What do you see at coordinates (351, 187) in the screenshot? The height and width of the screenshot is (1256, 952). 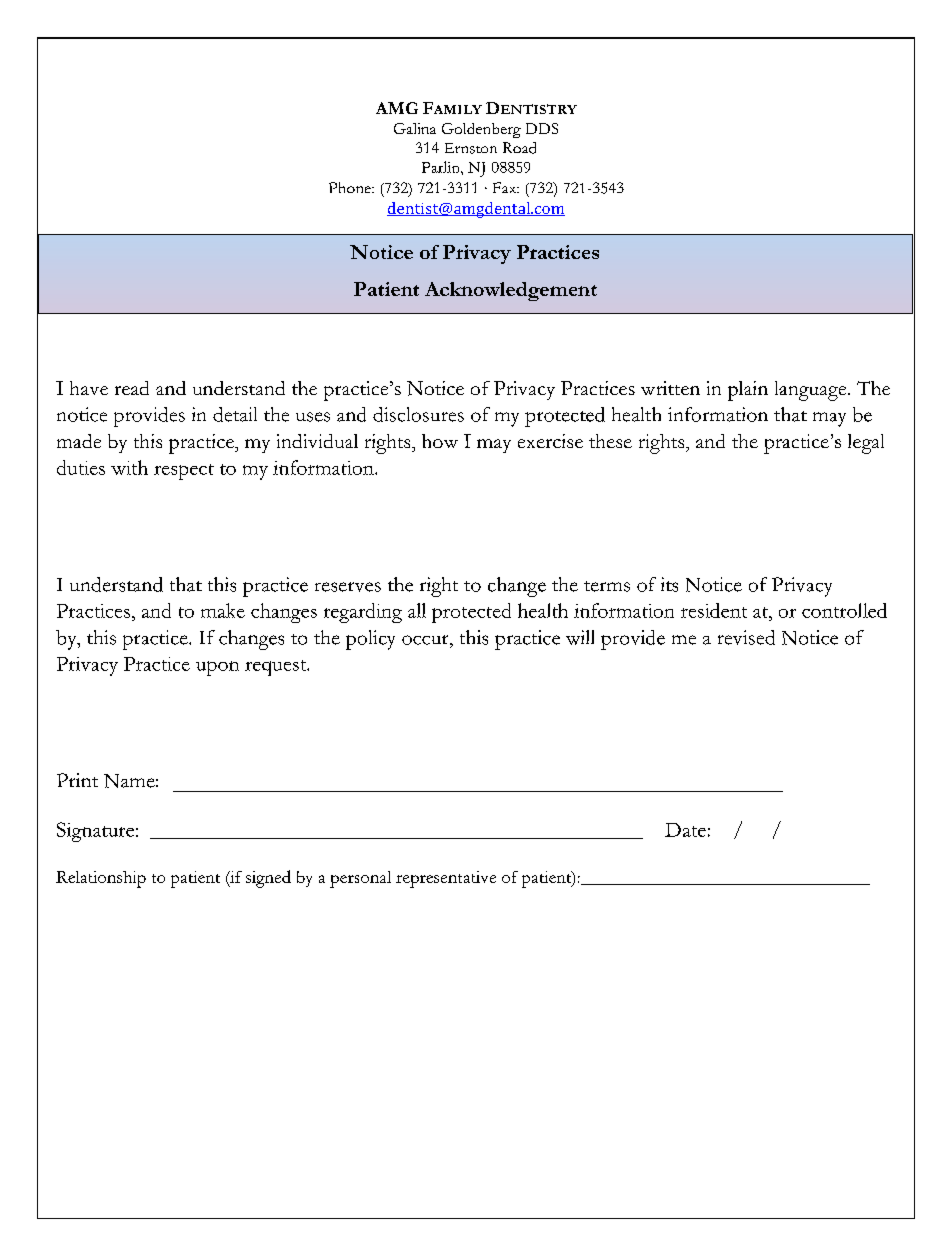 I see `Phone` at bounding box center [351, 187].
